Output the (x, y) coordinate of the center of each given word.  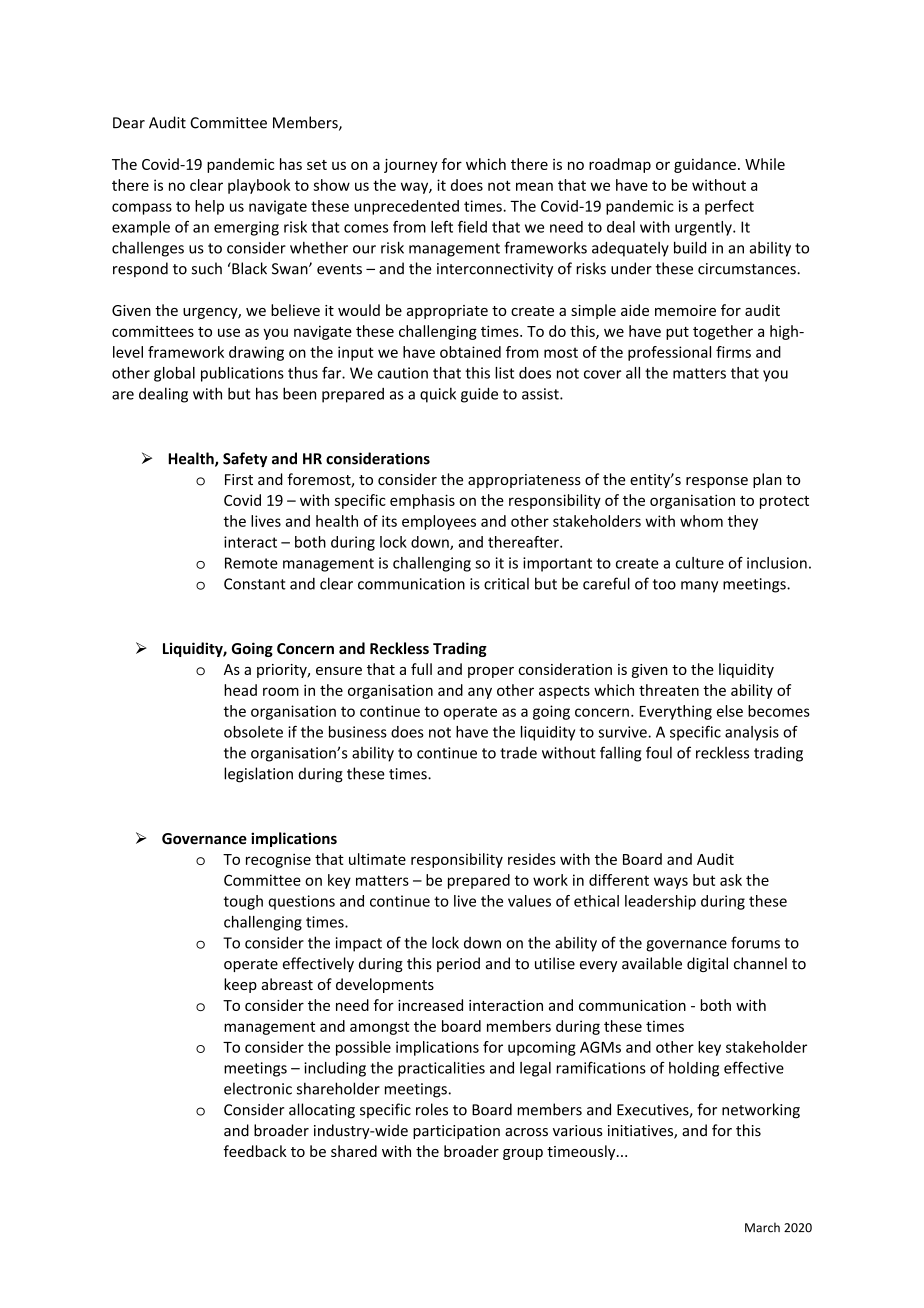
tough (243, 902)
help (209, 207)
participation (456, 1132)
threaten (669, 690)
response (717, 482)
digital (707, 964)
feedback (255, 1151)
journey (411, 166)
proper (491, 672)
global (174, 374)
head (240, 690)
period (458, 964)
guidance (705, 165)
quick (438, 395)
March (762, 1227)
